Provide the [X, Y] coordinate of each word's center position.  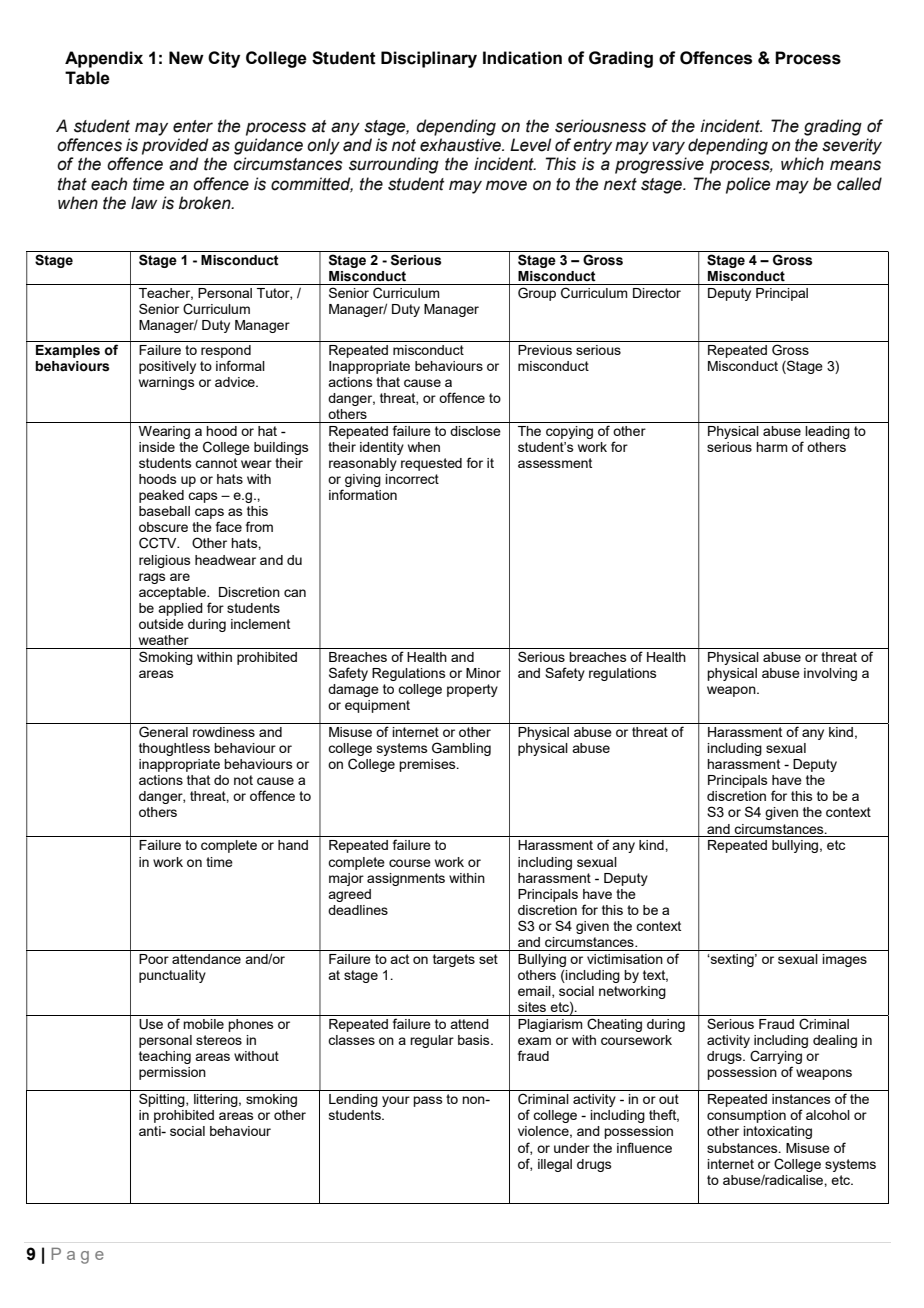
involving [830, 674]
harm [772, 447]
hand [293, 845]
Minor [483, 673]
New [186, 58]
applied [180, 609]
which [802, 164]
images [844, 960]
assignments [406, 879]
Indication [522, 58]
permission [172, 1073]
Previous [545, 350]
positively [167, 367]
